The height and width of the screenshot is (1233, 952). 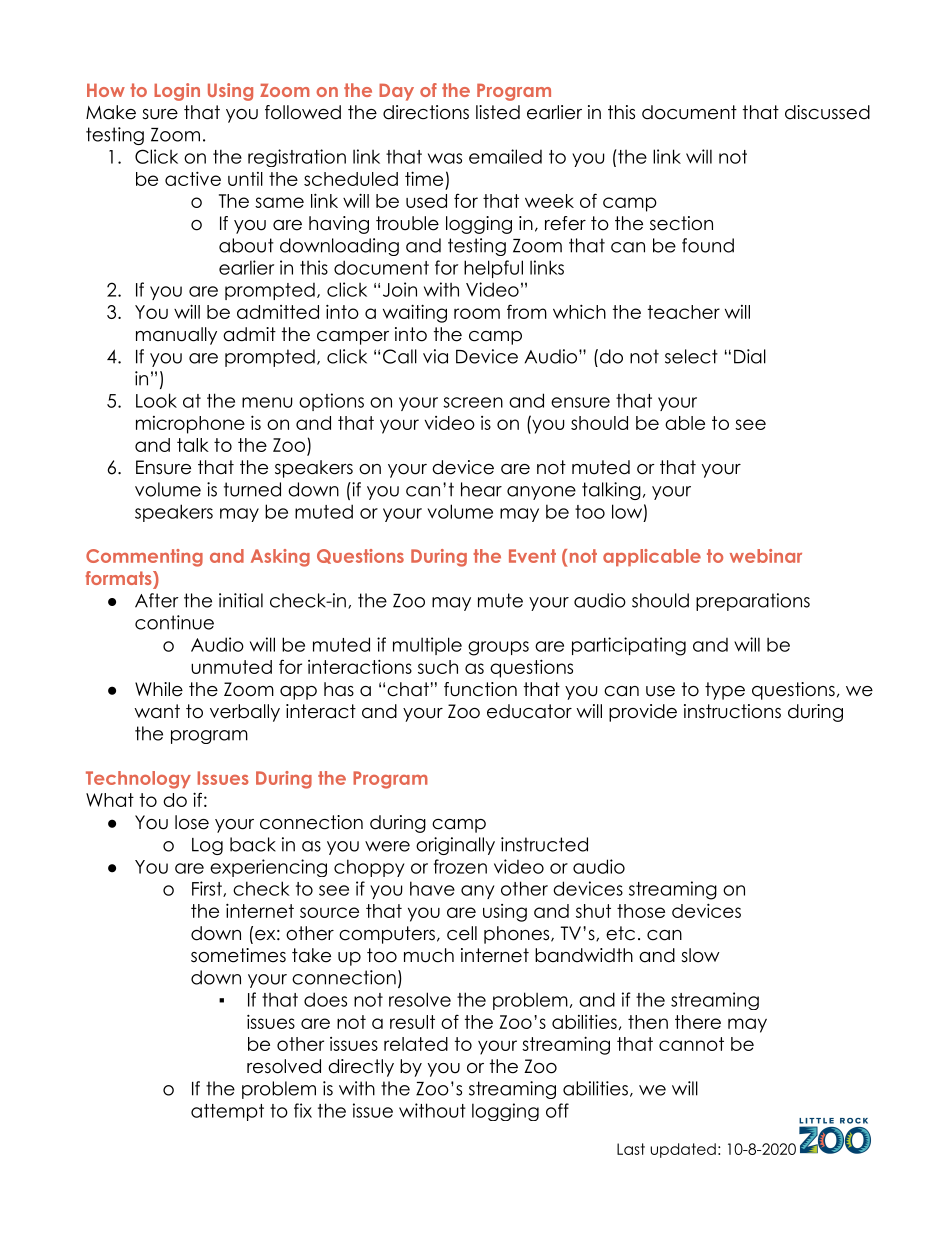 What do you see at coordinates (190, 425) in the screenshot?
I see `microphone` at bounding box center [190, 425].
